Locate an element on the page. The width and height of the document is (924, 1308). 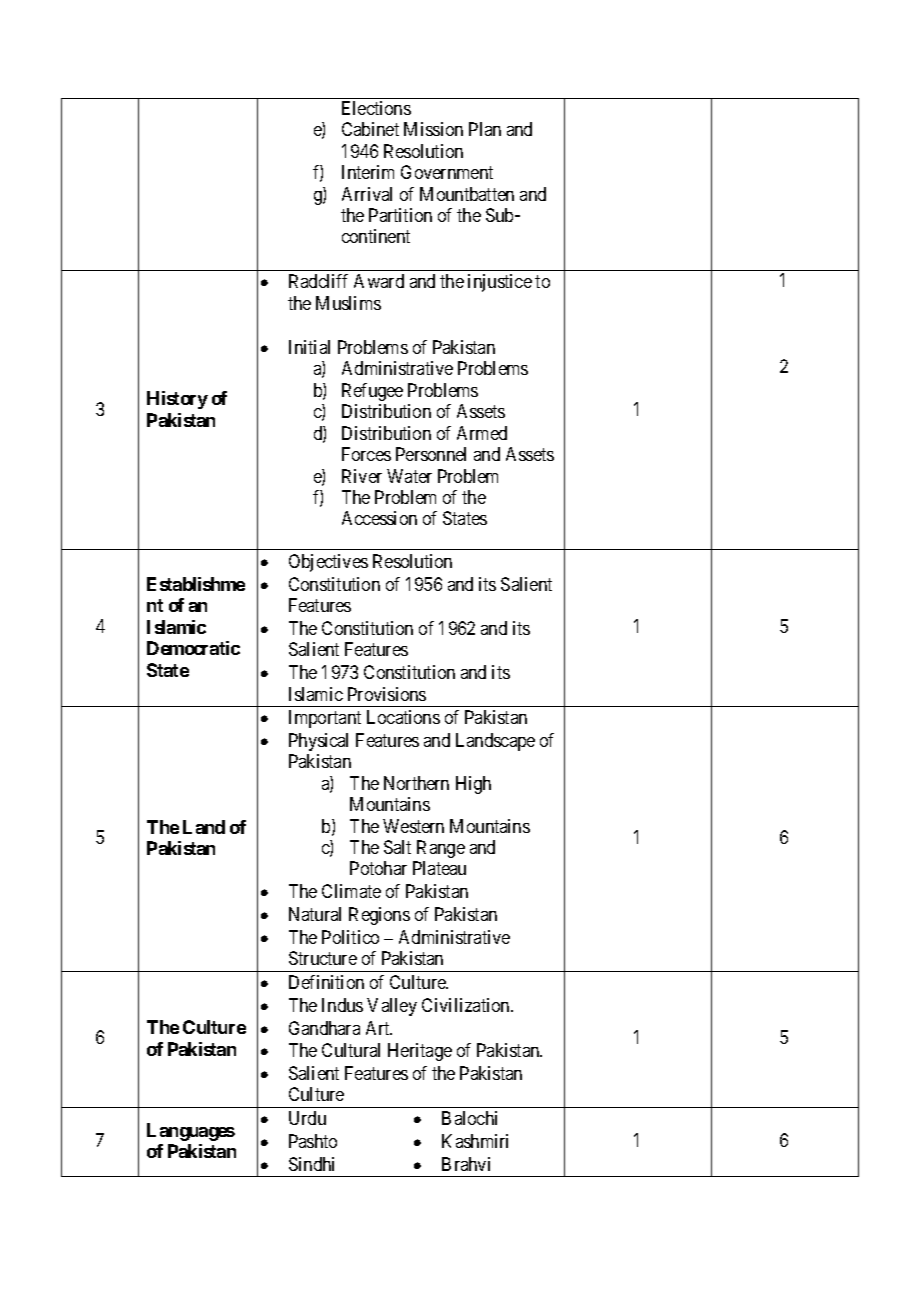
Locations is located at coordinates (403, 717).
